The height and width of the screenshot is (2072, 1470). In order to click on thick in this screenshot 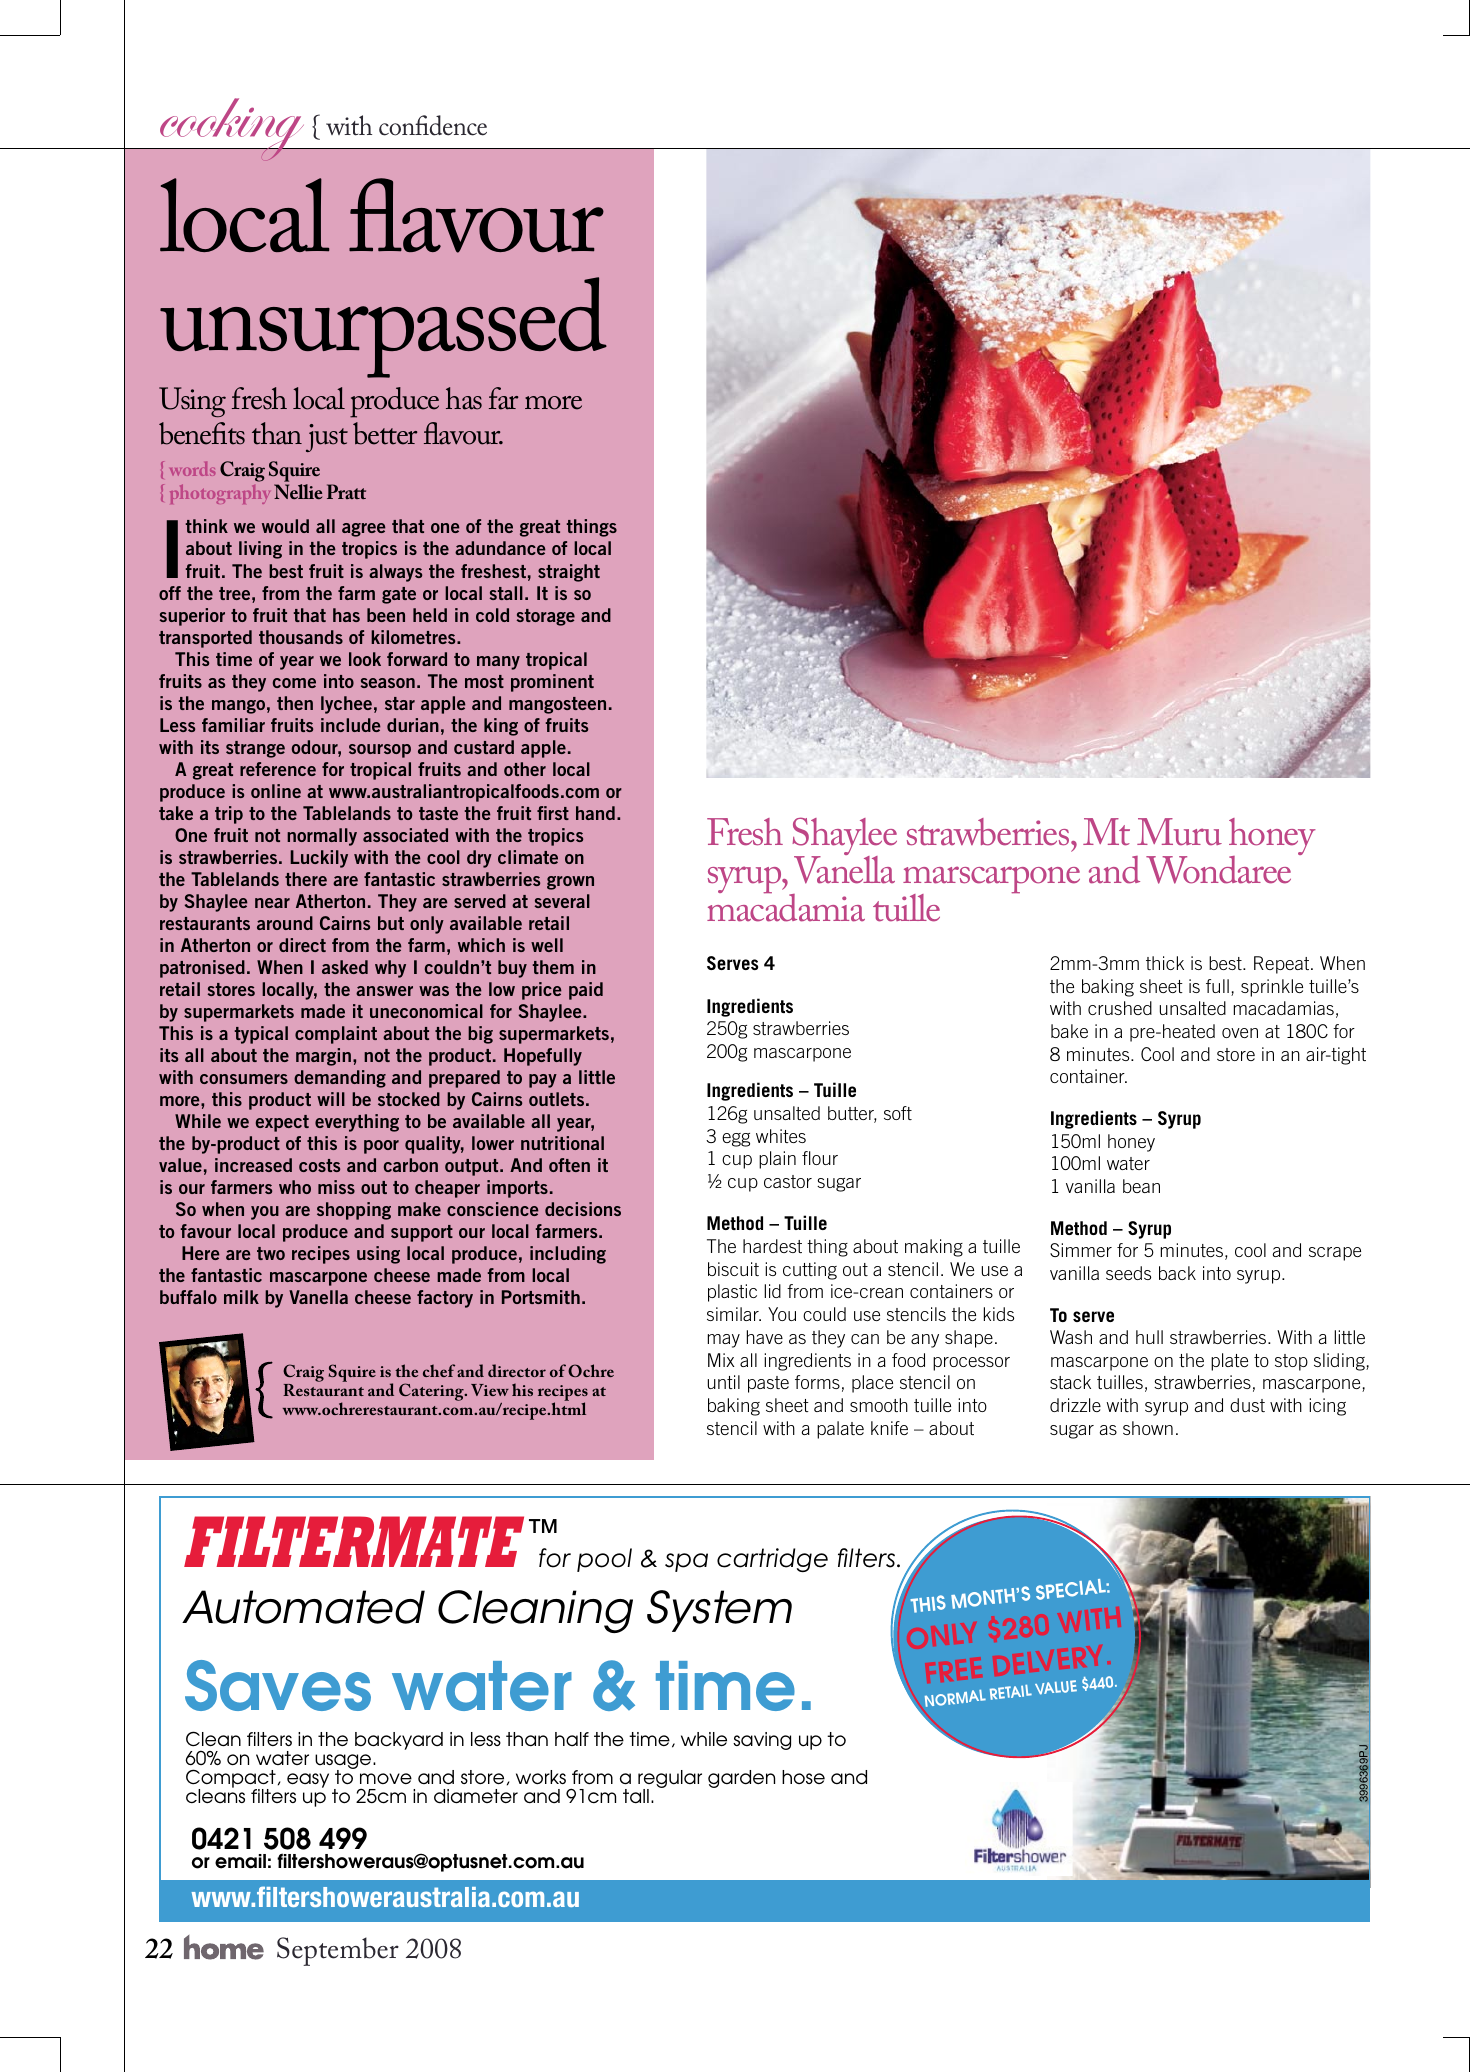, I will do `click(1165, 963)`.
